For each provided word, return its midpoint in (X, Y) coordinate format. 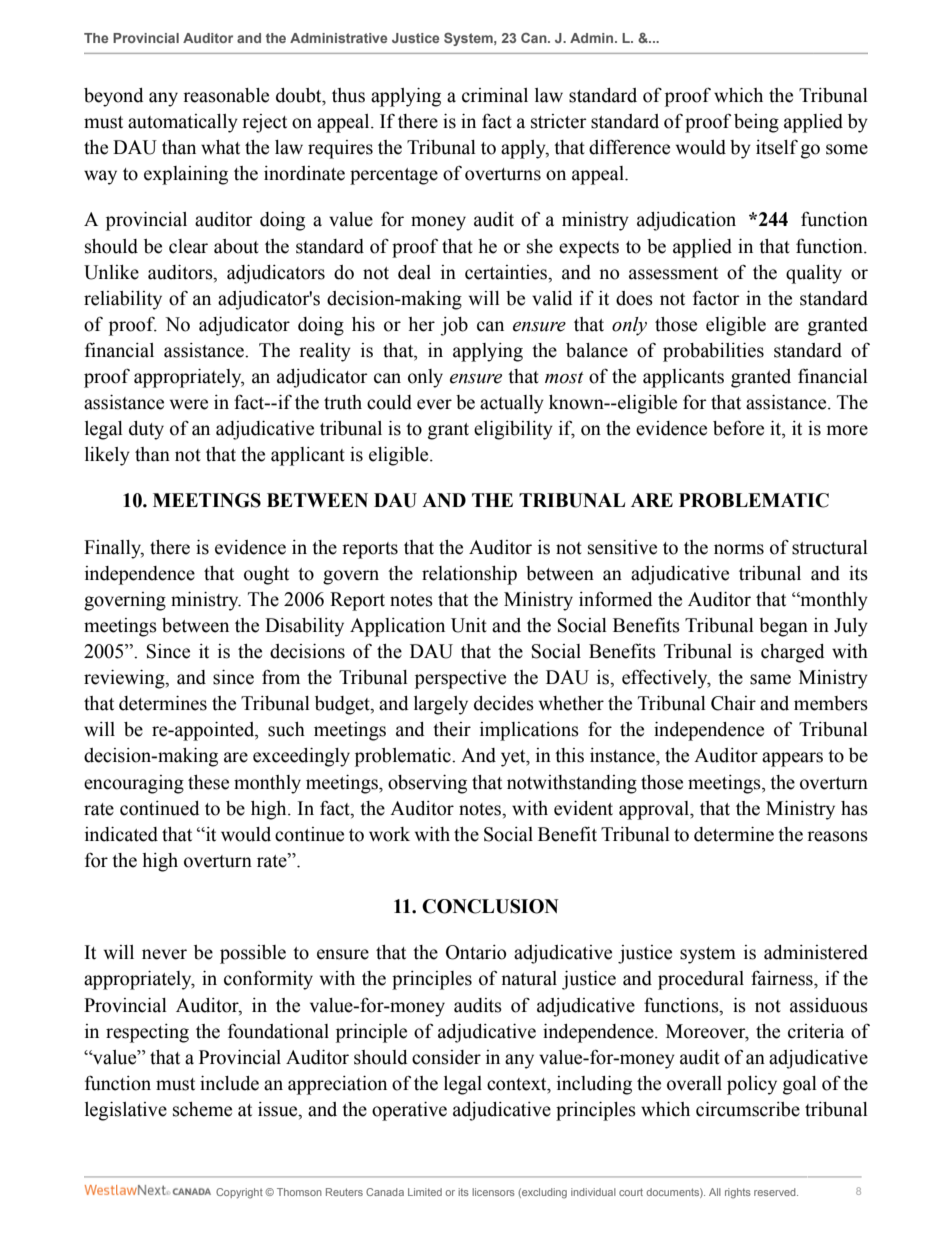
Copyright (239, 1193)
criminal (495, 95)
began (783, 627)
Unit (469, 625)
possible (253, 954)
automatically (183, 123)
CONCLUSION (490, 906)
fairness (783, 978)
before (738, 428)
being (756, 123)
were (189, 404)
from (281, 677)
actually (512, 404)
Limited (425, 1192)
